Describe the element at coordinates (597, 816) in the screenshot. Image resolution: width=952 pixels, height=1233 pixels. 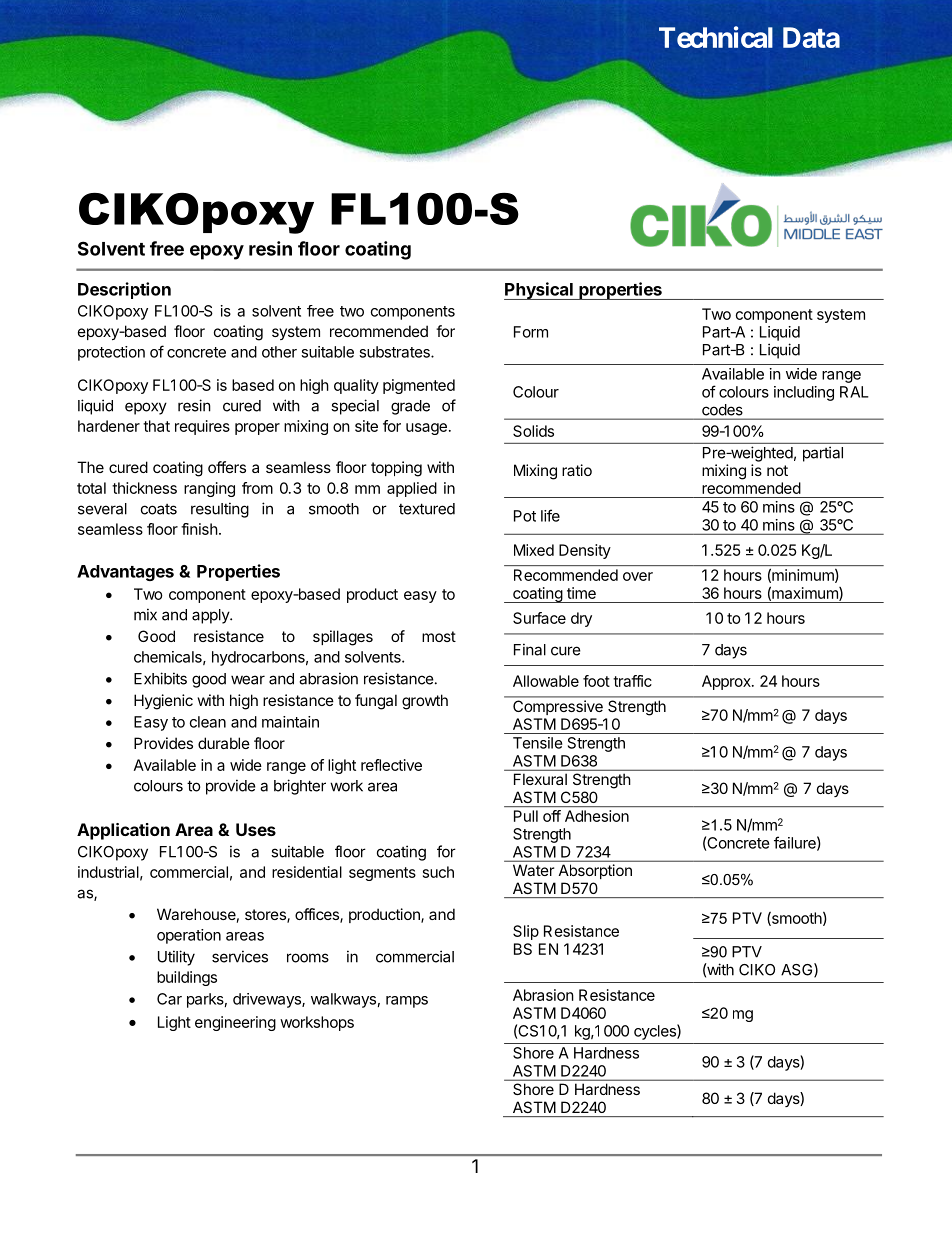
I see `Adhesion` at that location.
